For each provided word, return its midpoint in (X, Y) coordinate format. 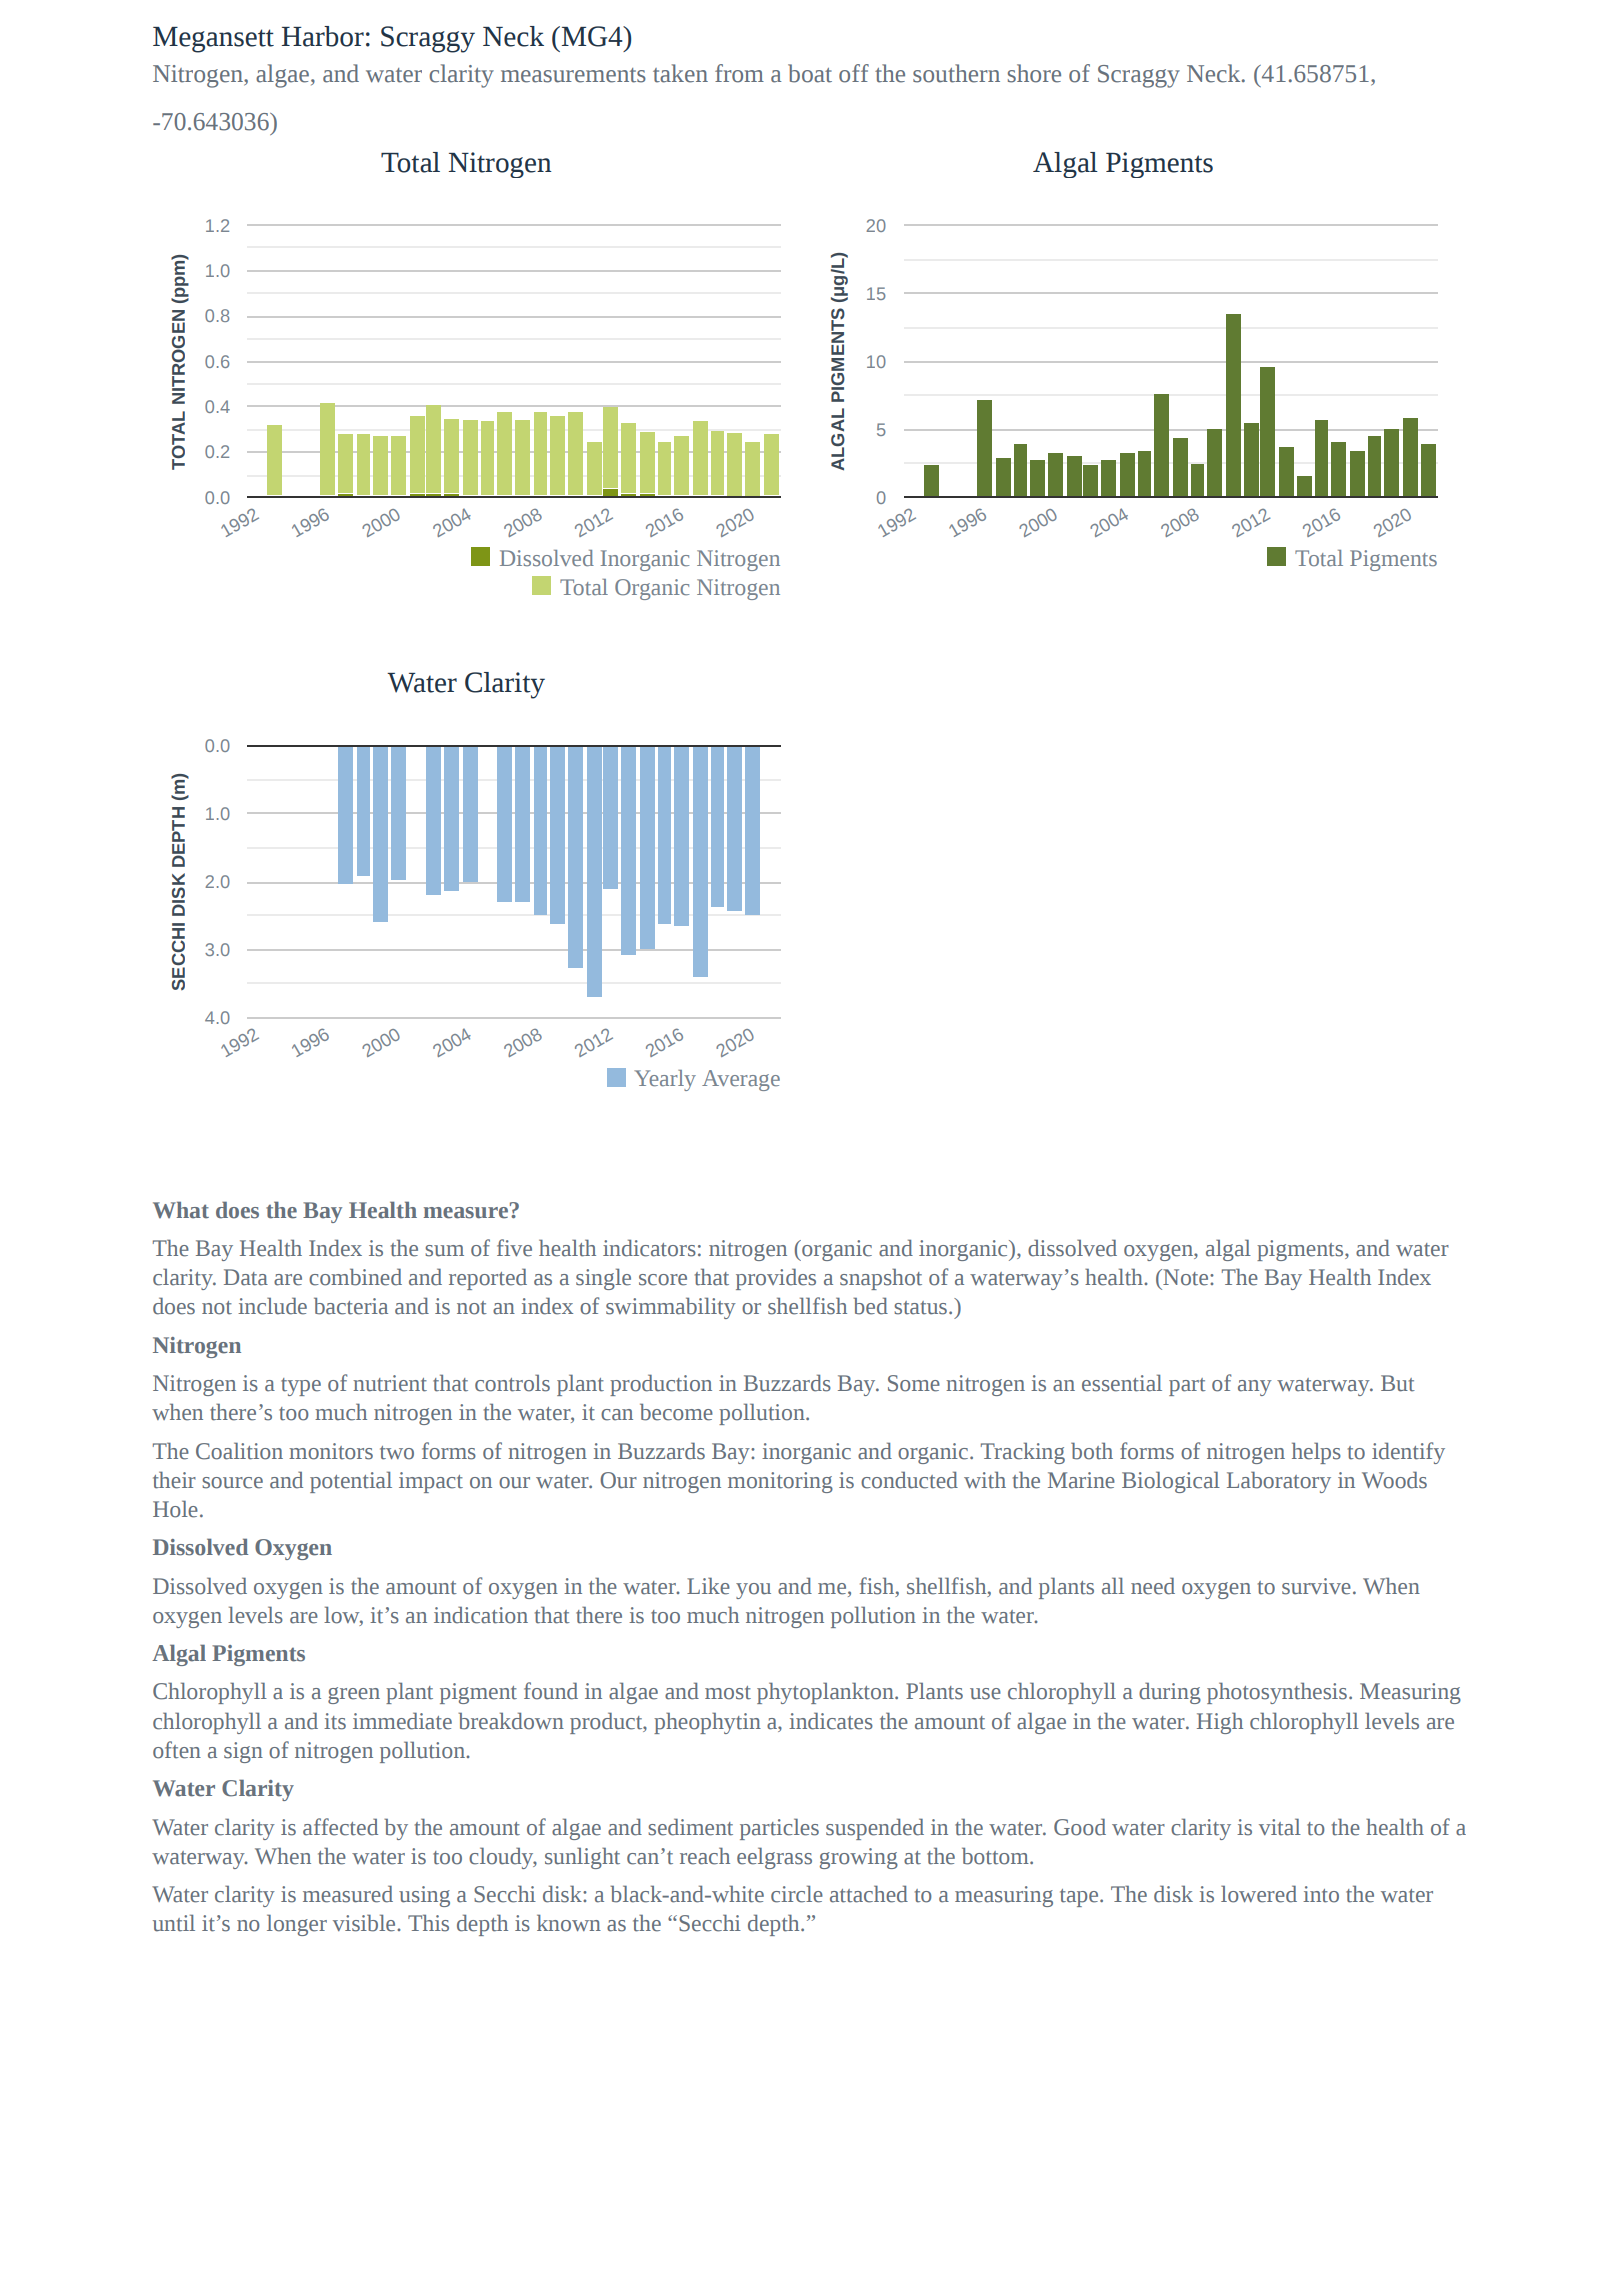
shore (1034, 73)
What (181, 1210)
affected (340, 1827)
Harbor (323, 36)
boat (810, 73)
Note (1186, 1277)
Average (741, 1080)
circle (797, 1894)
